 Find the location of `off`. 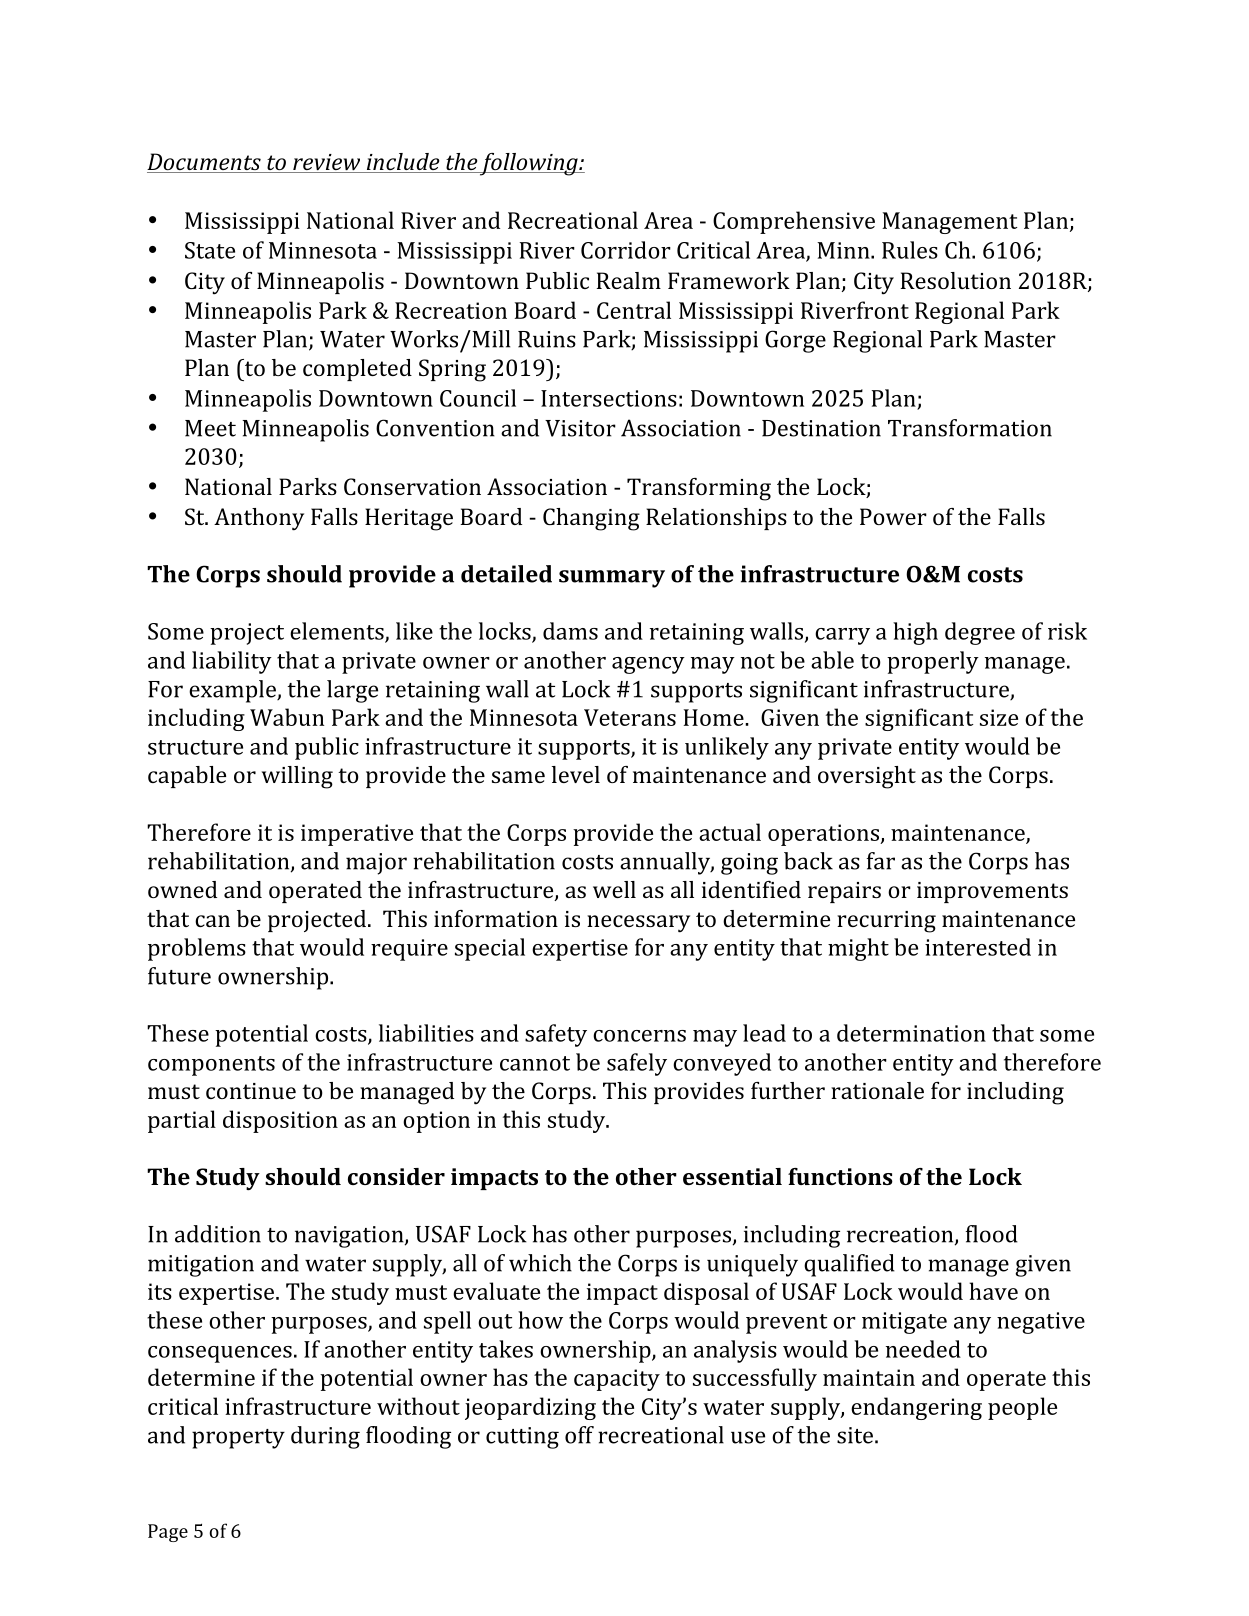

off is located at coordinates (579, 1435).
